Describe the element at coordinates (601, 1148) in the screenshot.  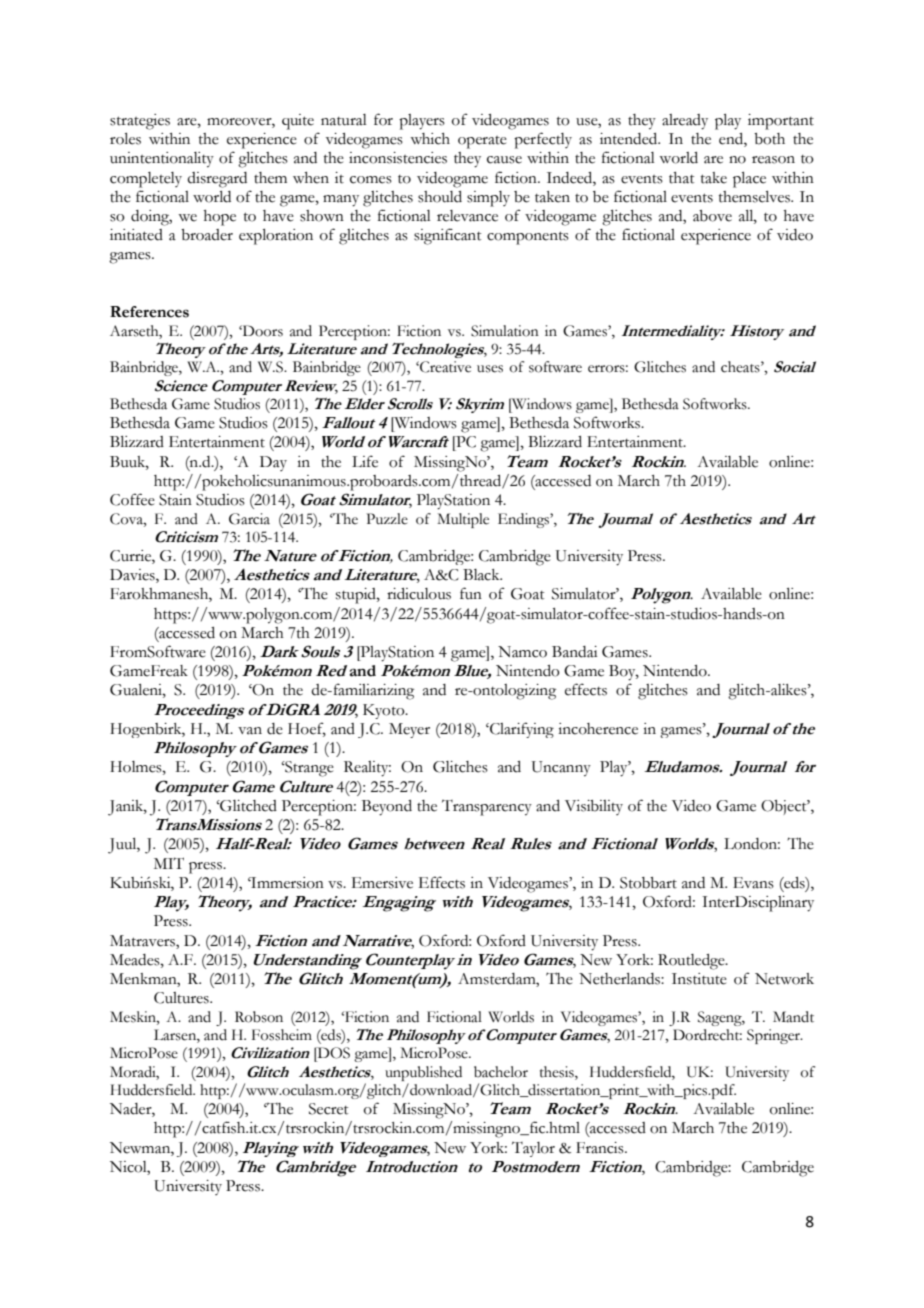
I see `Francis` at that location.
